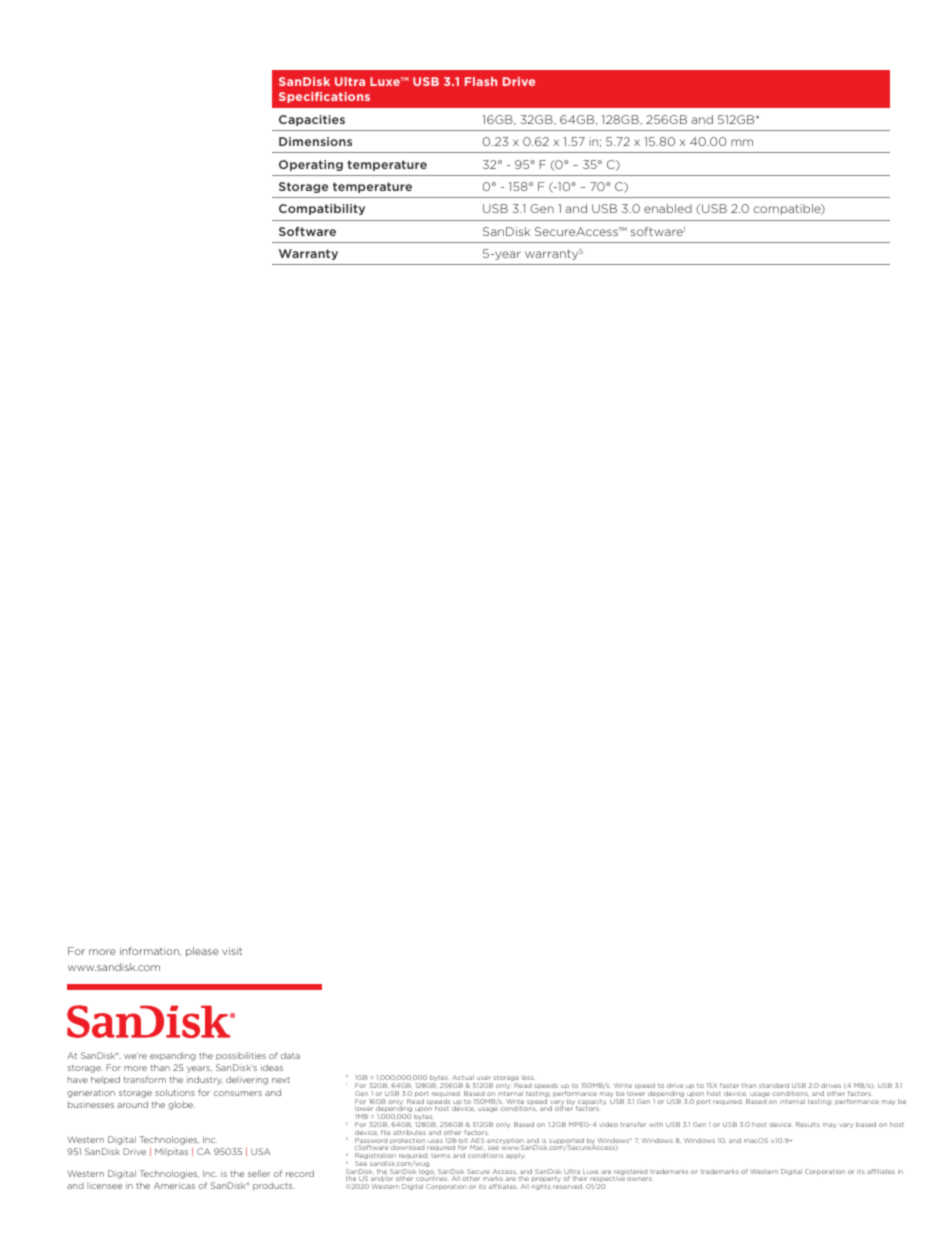 The height and width of the page is (1233, 952). I want to click on standard, so click(774, 1085).
